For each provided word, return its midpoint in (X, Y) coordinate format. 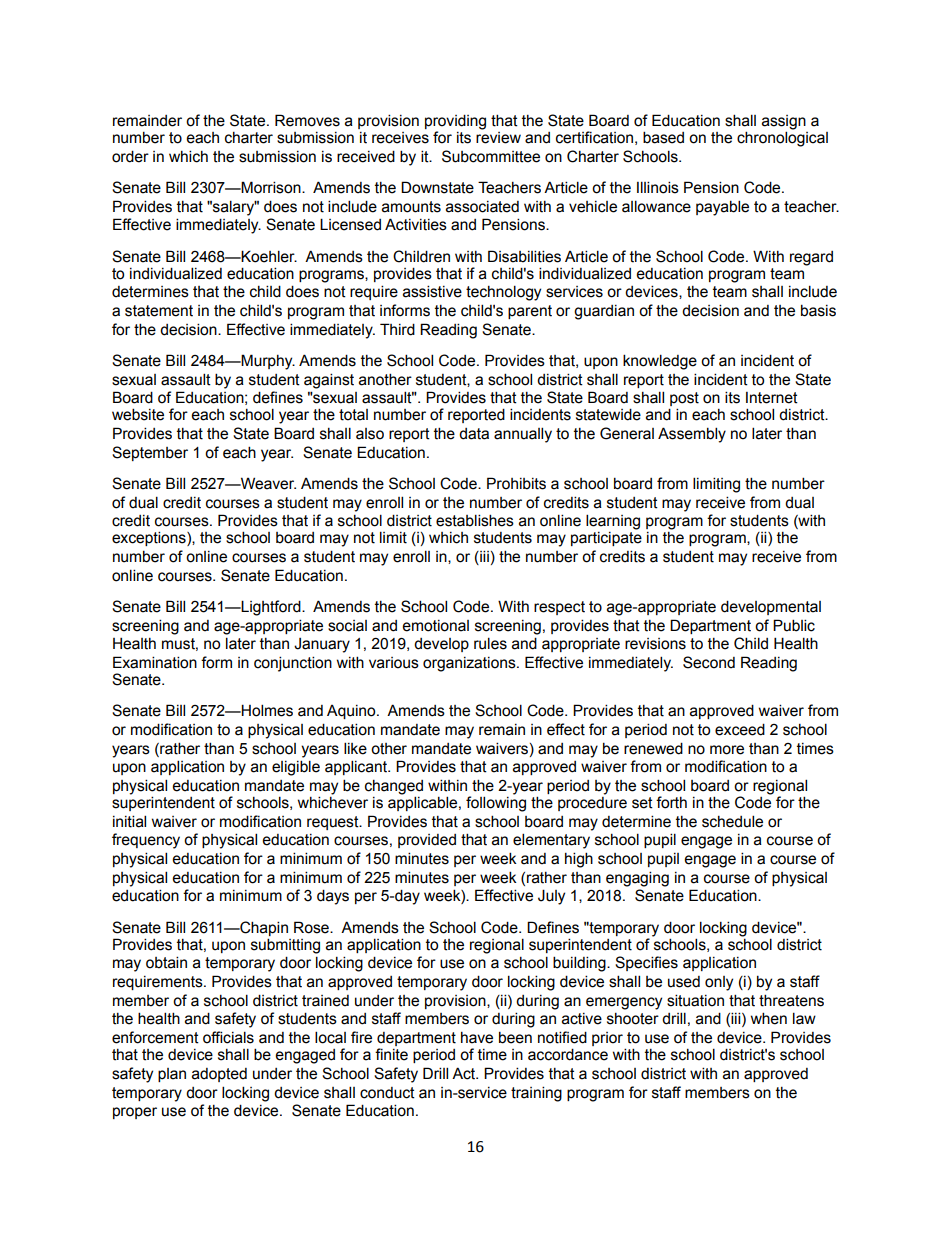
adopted (219, 1075)
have (477, 1038)
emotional (435, 626)
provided (427, 841)
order (130, 156)
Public (794, 625)
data (474, 434)
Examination (155, 662)
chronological (782, 139)
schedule (732, 821)
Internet (772, 398)
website (138, 414)
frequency (146, 841)
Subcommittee (491, 156)
